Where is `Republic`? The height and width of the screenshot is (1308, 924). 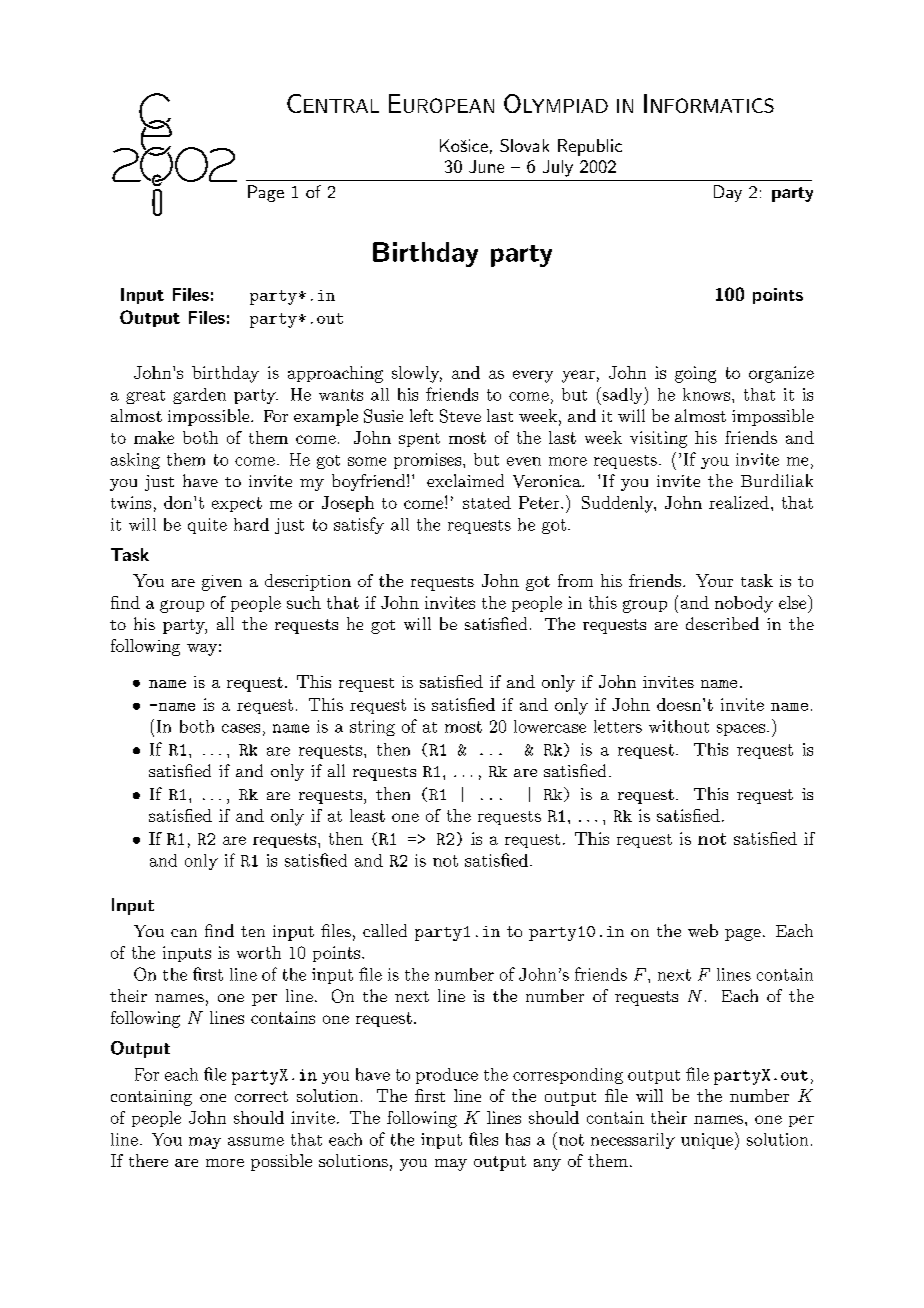
Republic is located at coordinates (590, 147).
